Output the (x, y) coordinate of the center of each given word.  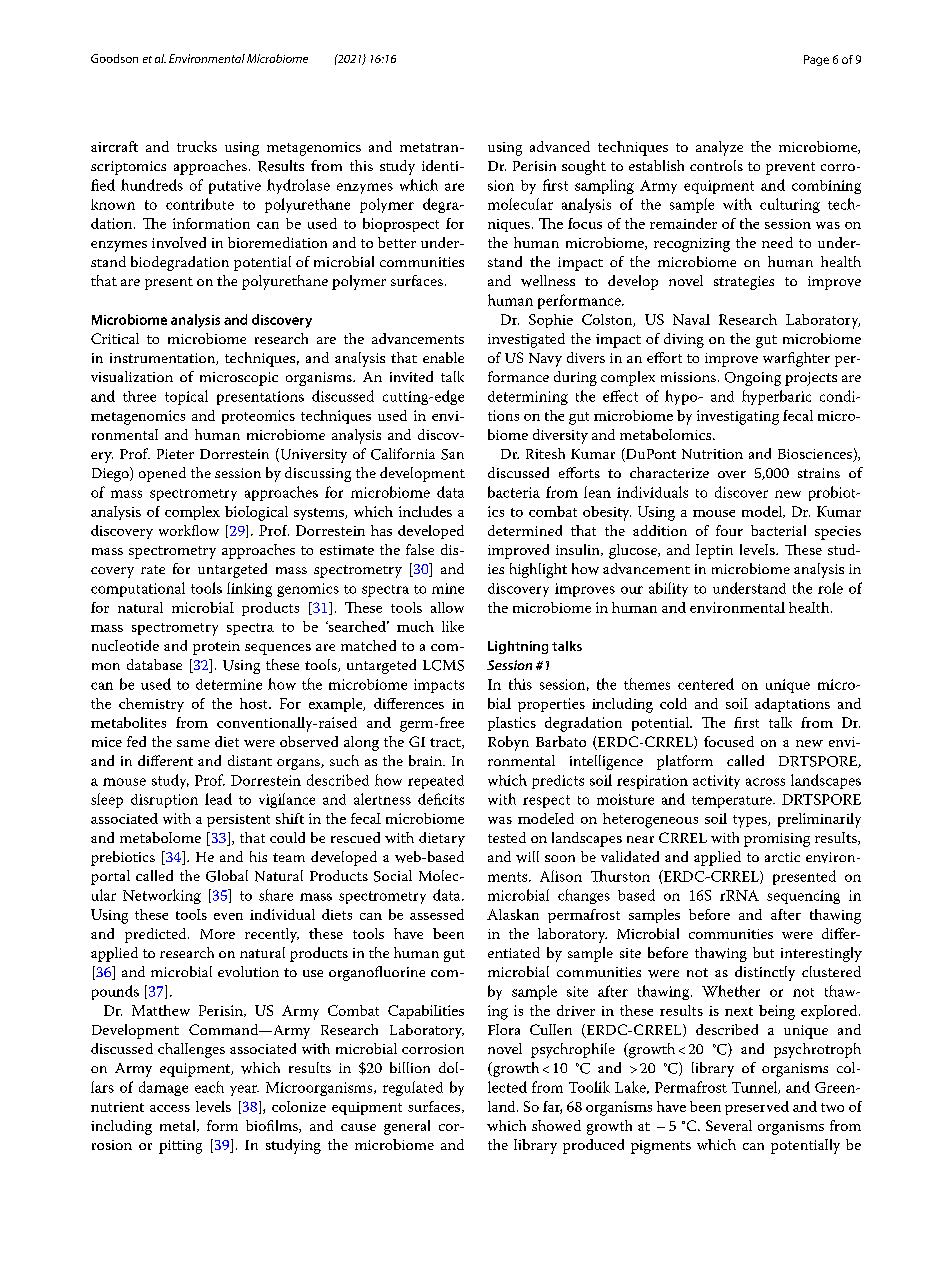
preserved (757, 1108)
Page (816, 60)
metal (179, 1126)
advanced (560, 146)
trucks (197, 146)
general (407, 1127)
